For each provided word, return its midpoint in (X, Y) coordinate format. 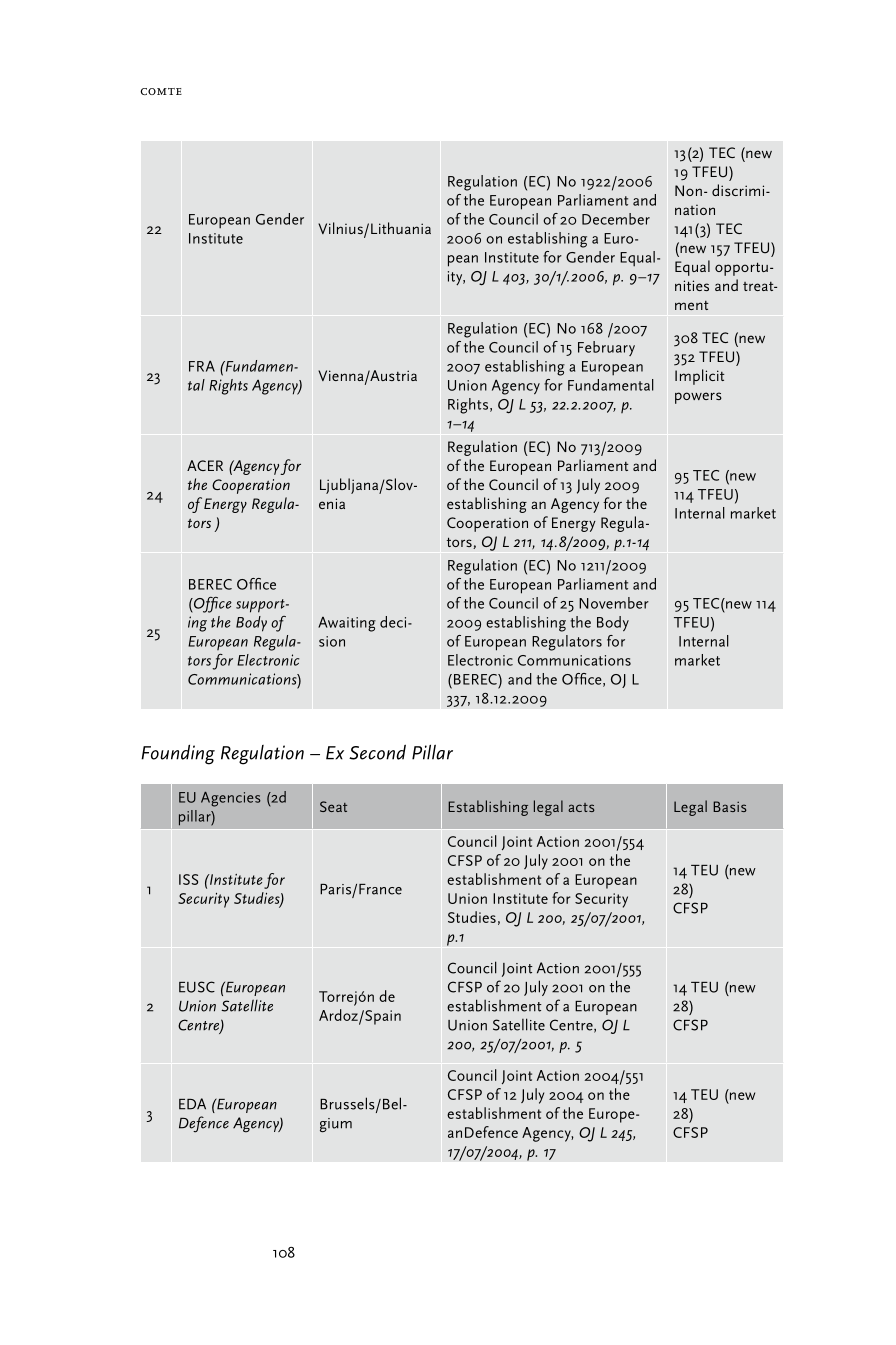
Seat (333, 806)
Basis (730, 806)
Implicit (700, 377)
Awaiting (347, 624)
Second (377, 752)
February (606, 348)
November (614, 603)
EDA (192, 1104)
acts (581, 807)
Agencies (231, 799)
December (616, 219)
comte (161, 91)
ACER (205, 465)
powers (698, 398)
